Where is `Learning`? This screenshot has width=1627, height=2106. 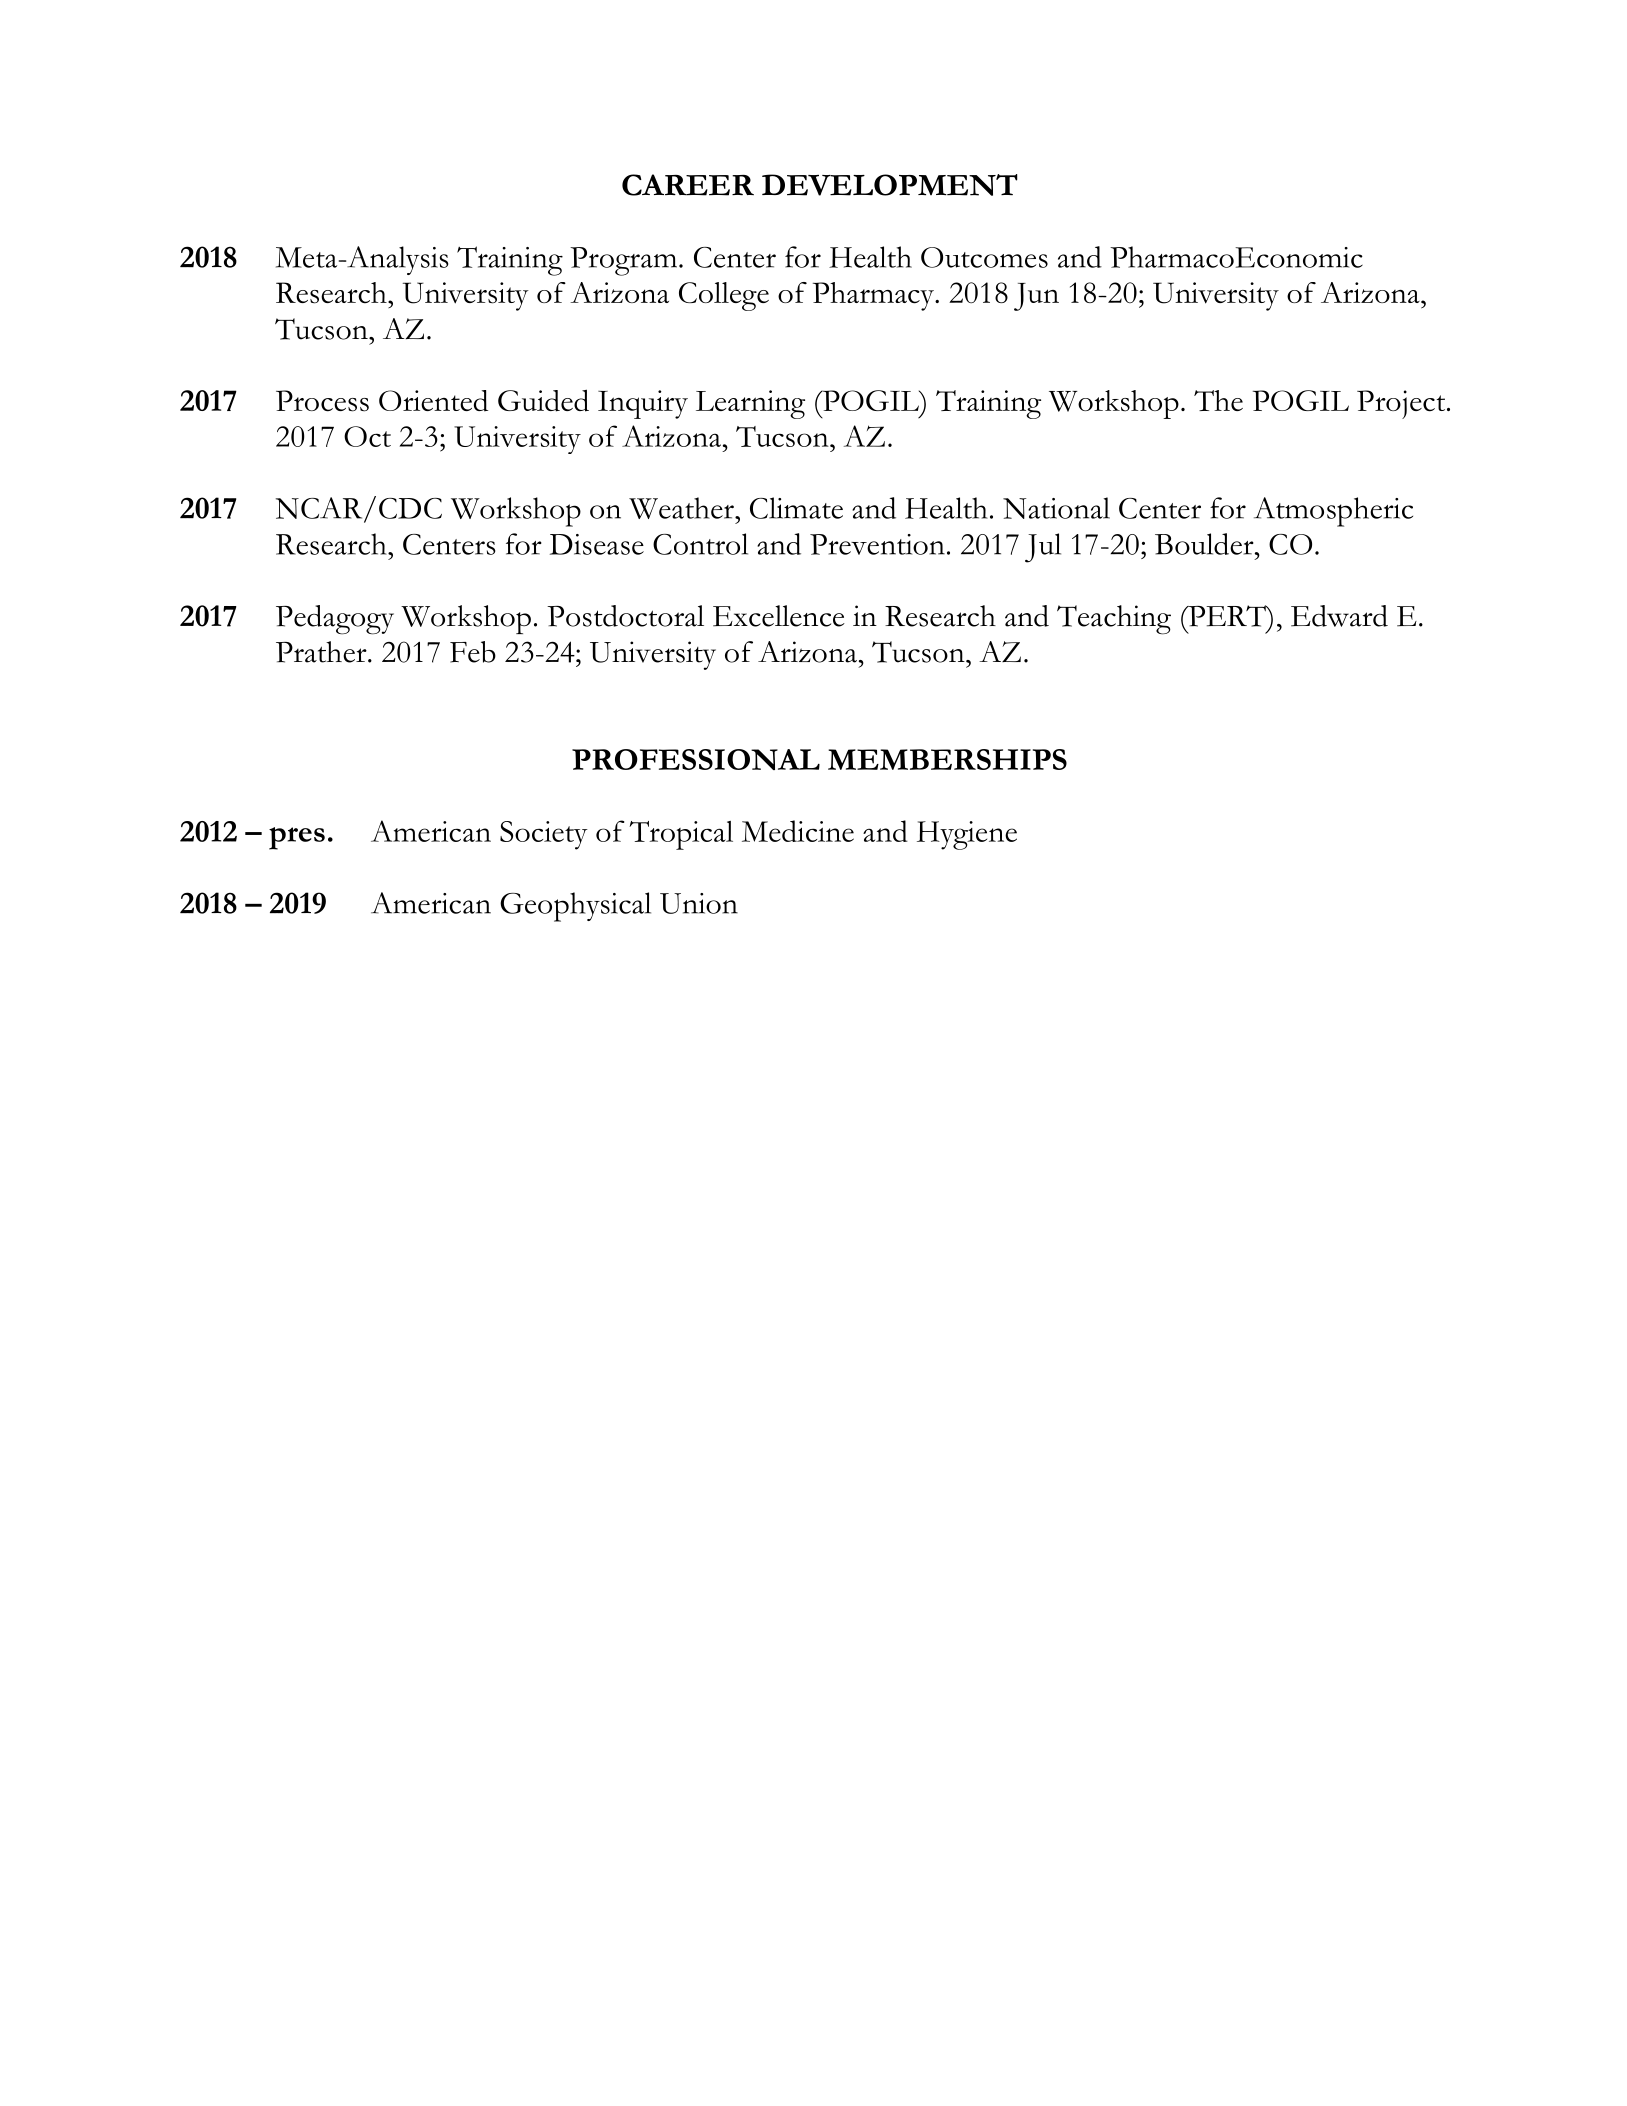
Learning is located at coordinates (750, 404).
